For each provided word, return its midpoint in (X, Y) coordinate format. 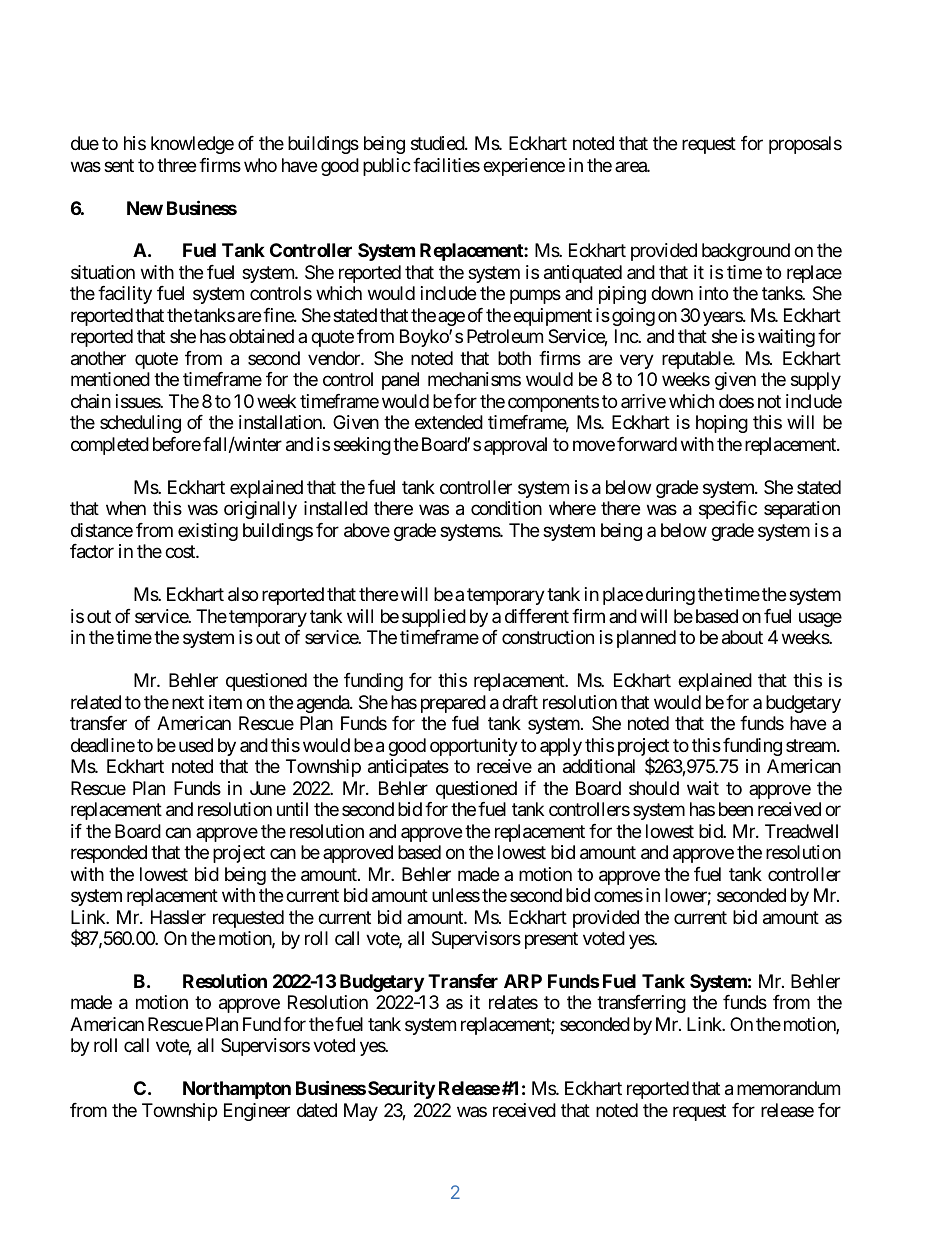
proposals (805, 145)
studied (438, 143)
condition (506, 508)
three (176, 165)
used (196, 745)
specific (728, 510)
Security (401, 1089)
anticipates (408, 768)
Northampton (237, 1090)
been (736, 809)
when (126, 508)
